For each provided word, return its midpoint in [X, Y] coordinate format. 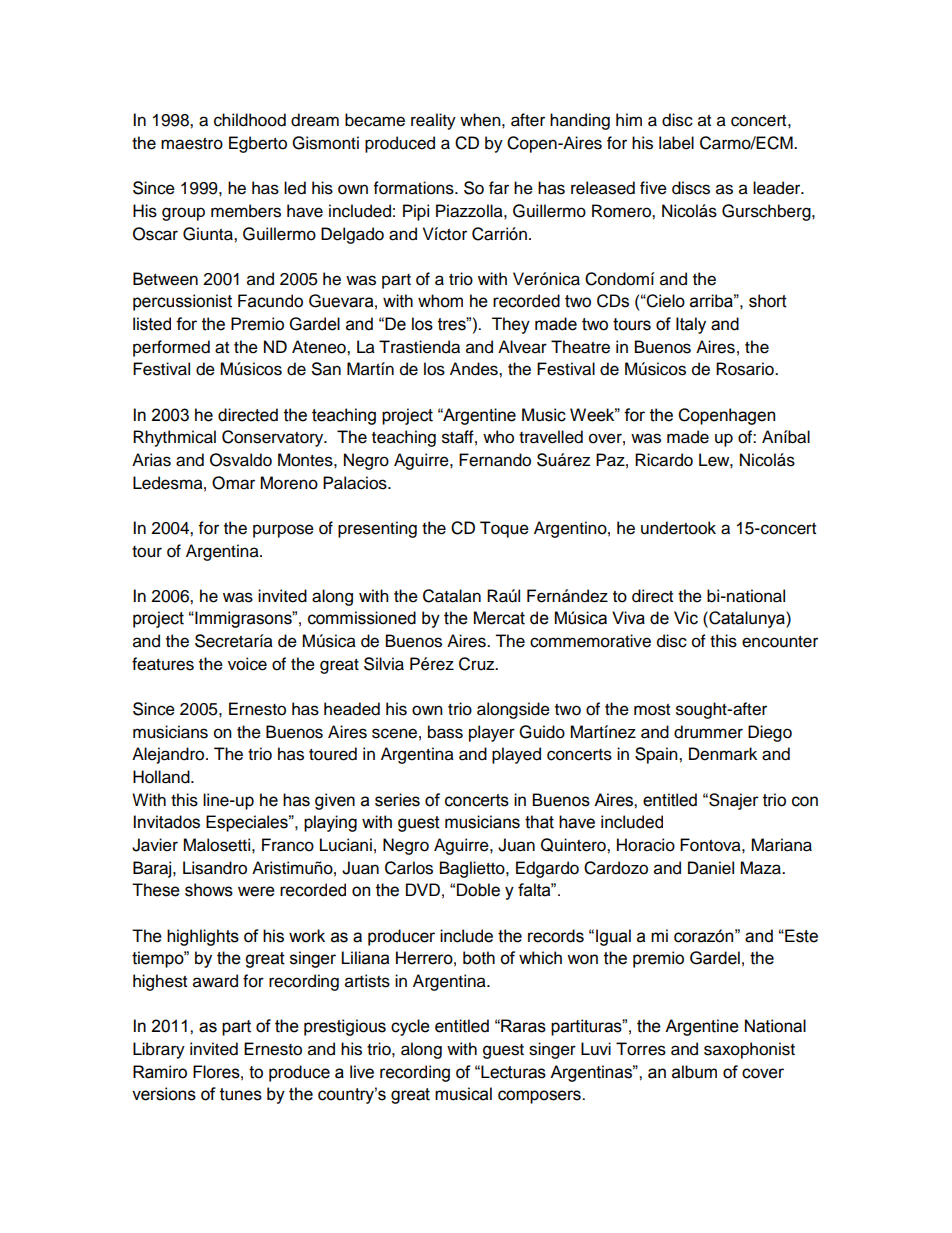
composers [540, 1097]
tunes [241, 1094]
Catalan [452, 596]
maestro [192, 144]
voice [247, 664]
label [676, 143]
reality [433, 121]
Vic [686, 618]
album [694, 1072]
